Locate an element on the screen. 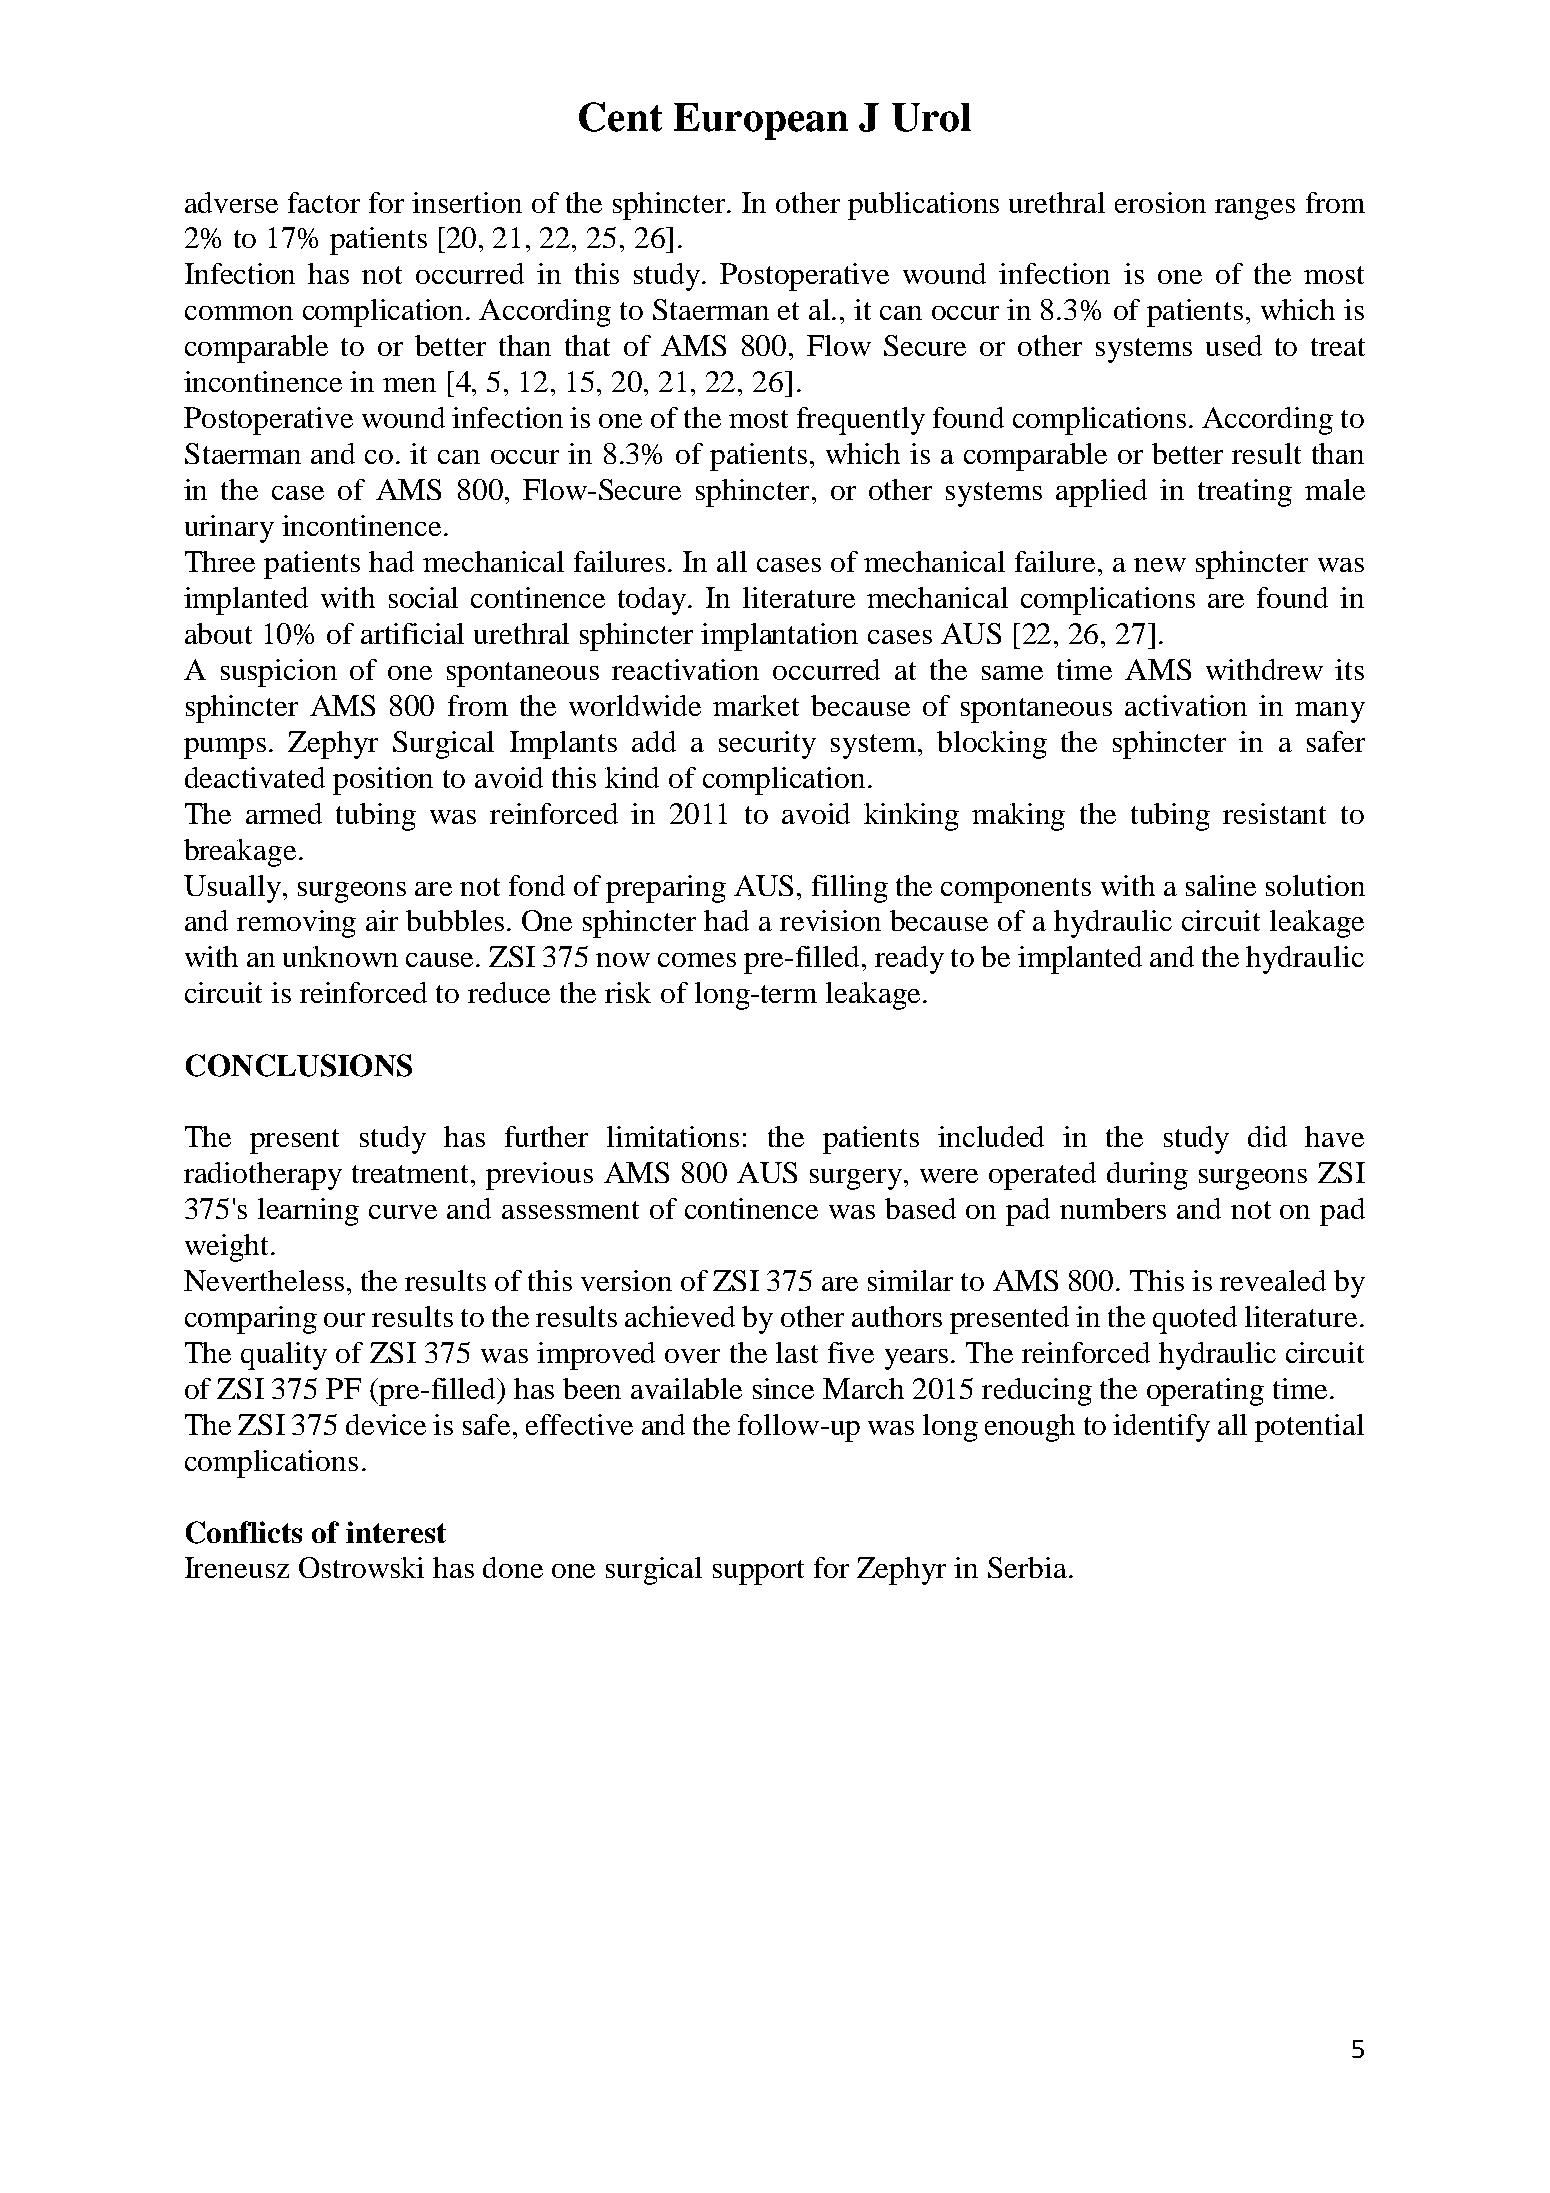 This screenshot has height=2193, width=1550. armed is located at coordinates (284, 813).
